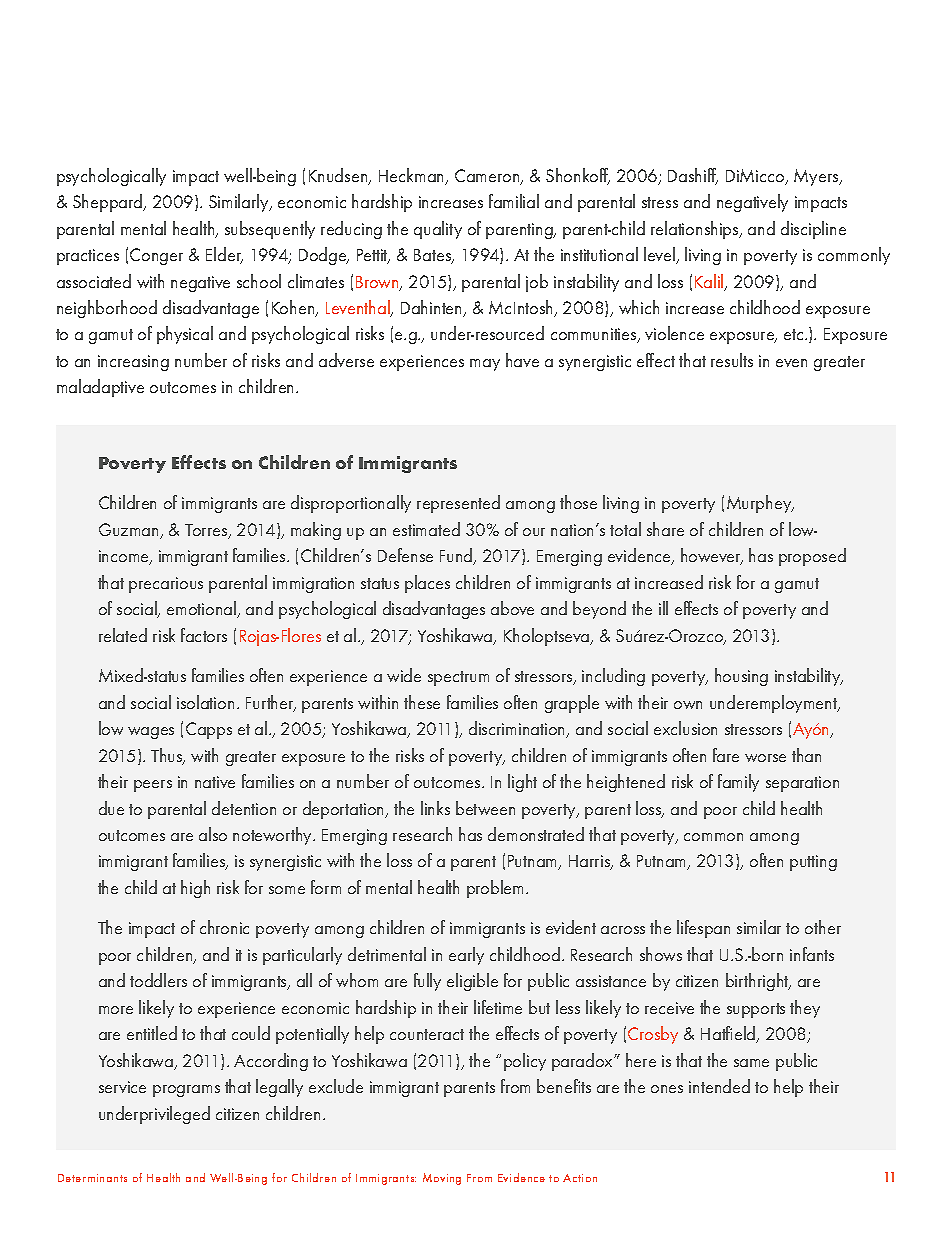 This screenshot has width=952, height=1233. Describe the element at coordinates (438, 230) in the screenshot. I see `quality` at that location.
